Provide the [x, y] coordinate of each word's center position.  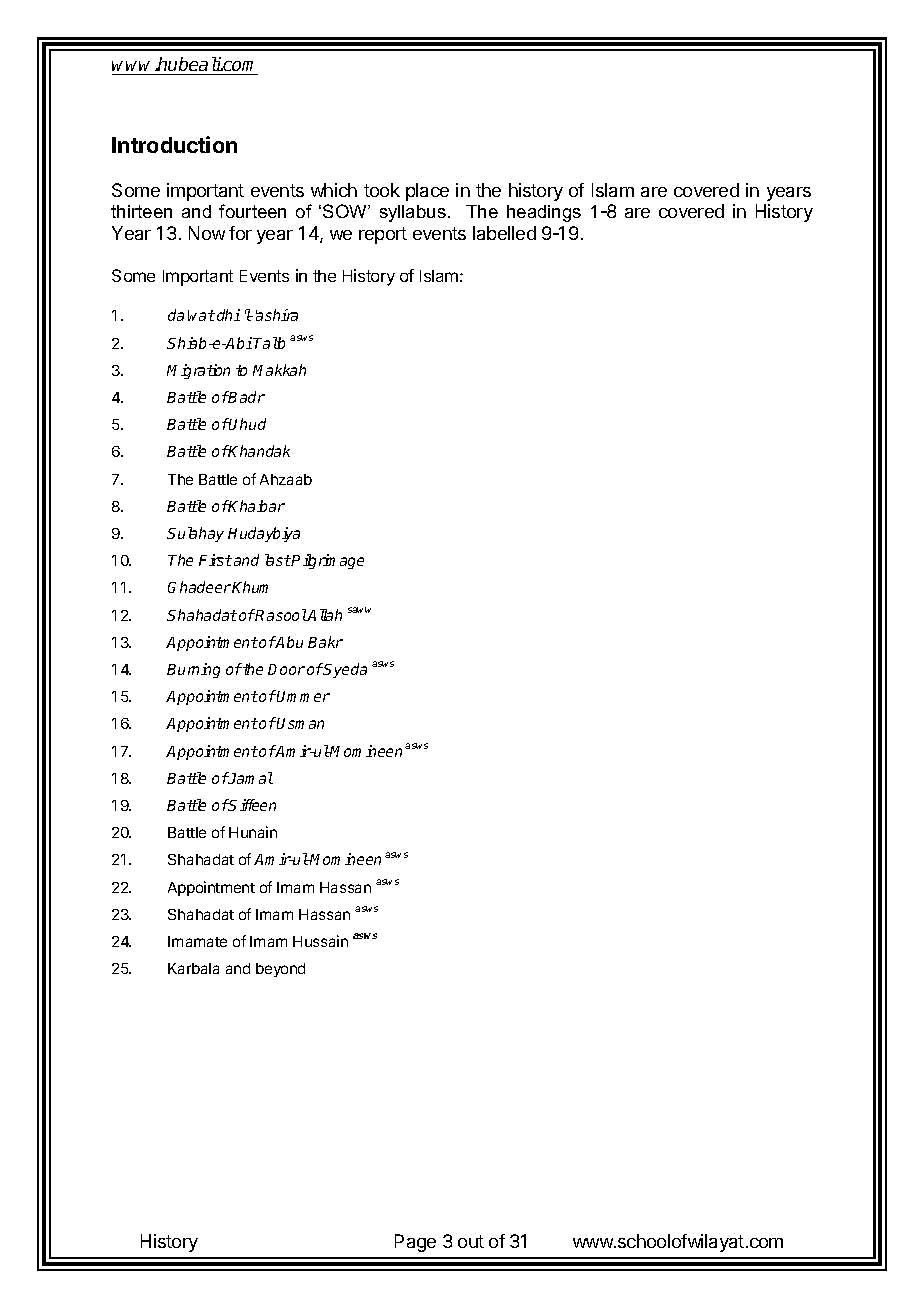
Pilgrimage [327, 561]
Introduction [174, 144]
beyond [280, 970]
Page [415, 1243]
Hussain [320, 941]
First [215, 560]
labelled [504, 233]
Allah [324, 615]
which [334, 190]
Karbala [193, 968]
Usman [300, 723]
